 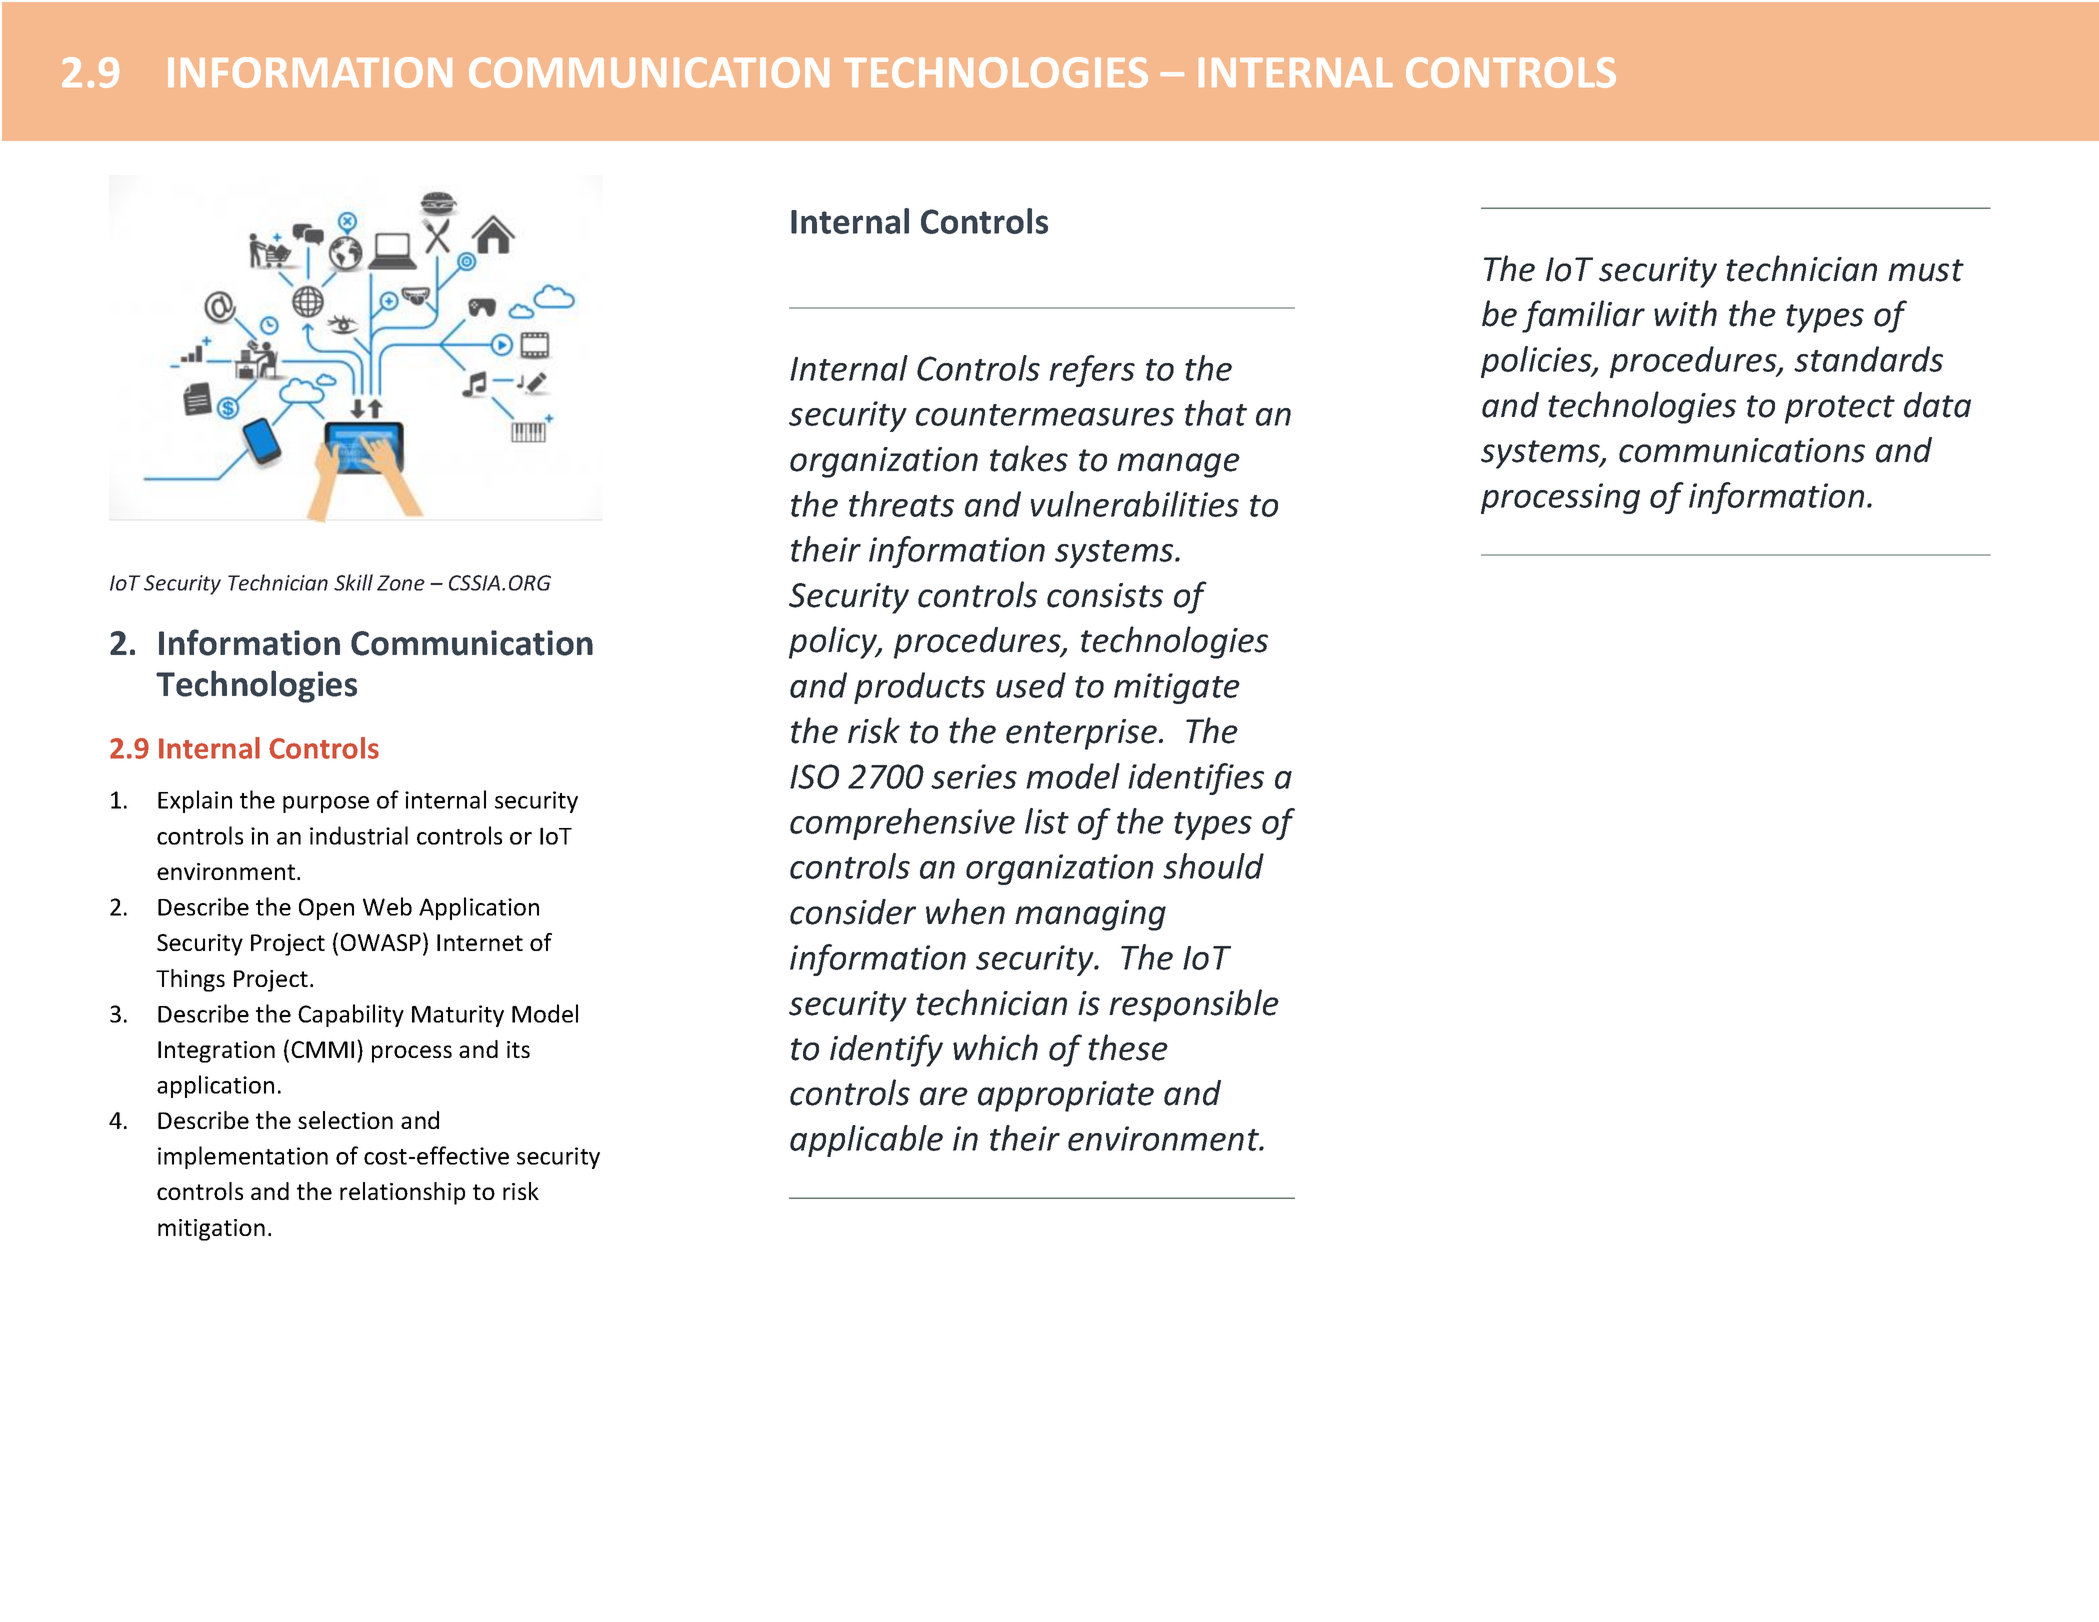 What do you see at coordinates (381, 942) in the screenshot?
I see `OWASP` at bounding box center [381, 942].
